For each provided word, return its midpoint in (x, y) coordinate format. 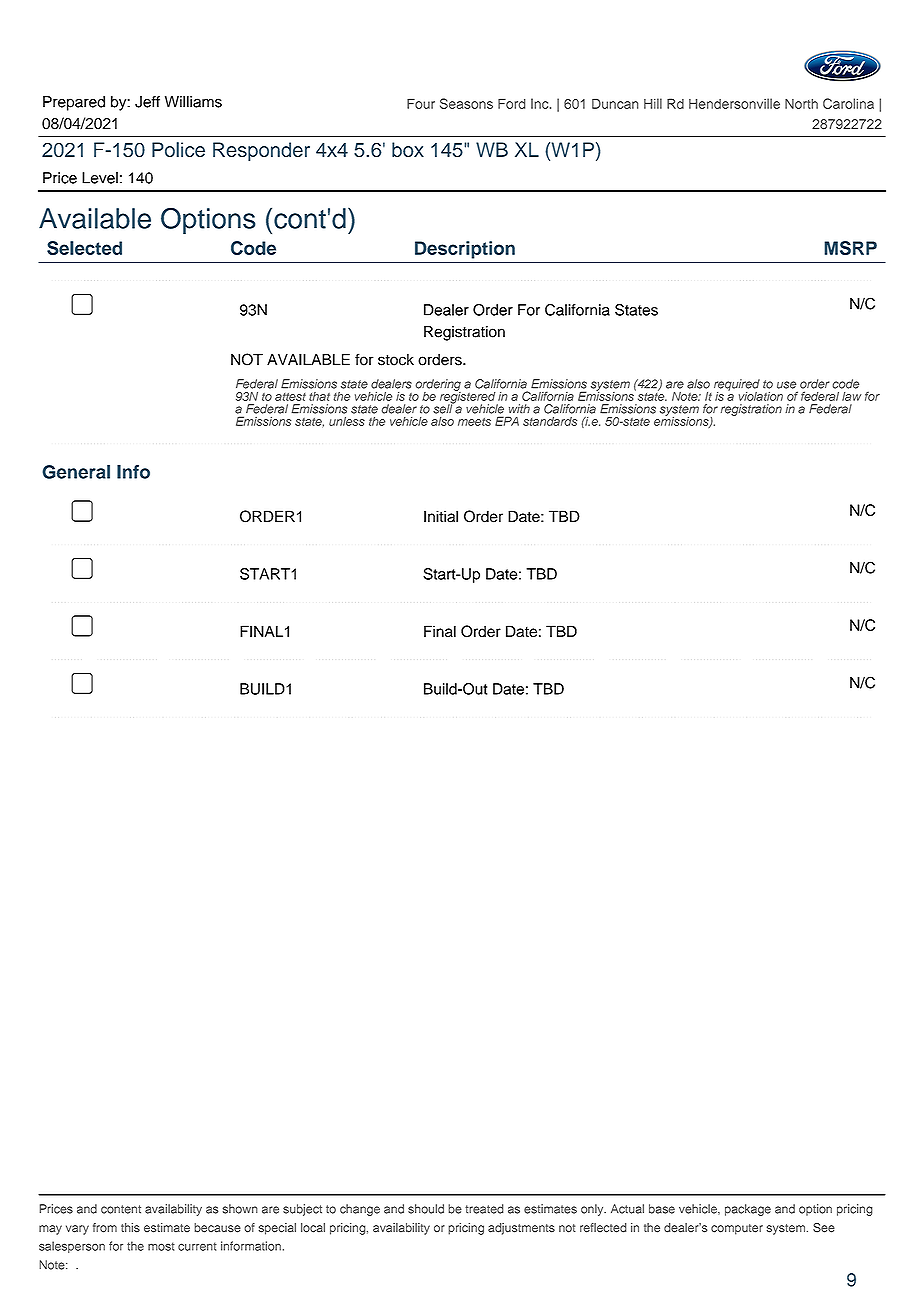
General (76, 472)
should (426, 1209)
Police (178, 150)
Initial (441, 516)
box (408, 150)
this (130, 1228)
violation (761, 396)
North (801, 104)
